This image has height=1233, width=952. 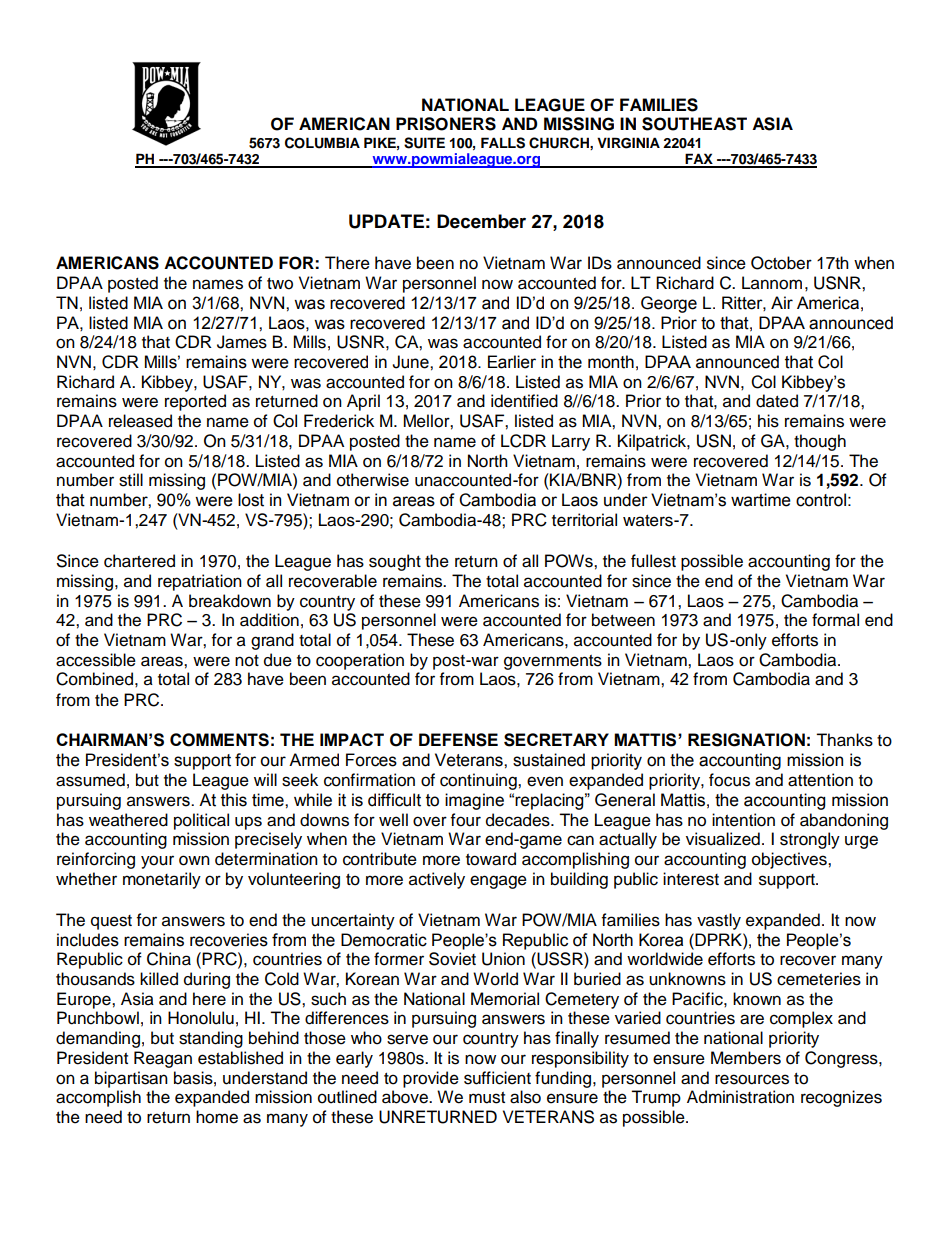 What do you see at coordinates (699, 160) in the image?
I see `FAX` at bounding box center [699, 160].
